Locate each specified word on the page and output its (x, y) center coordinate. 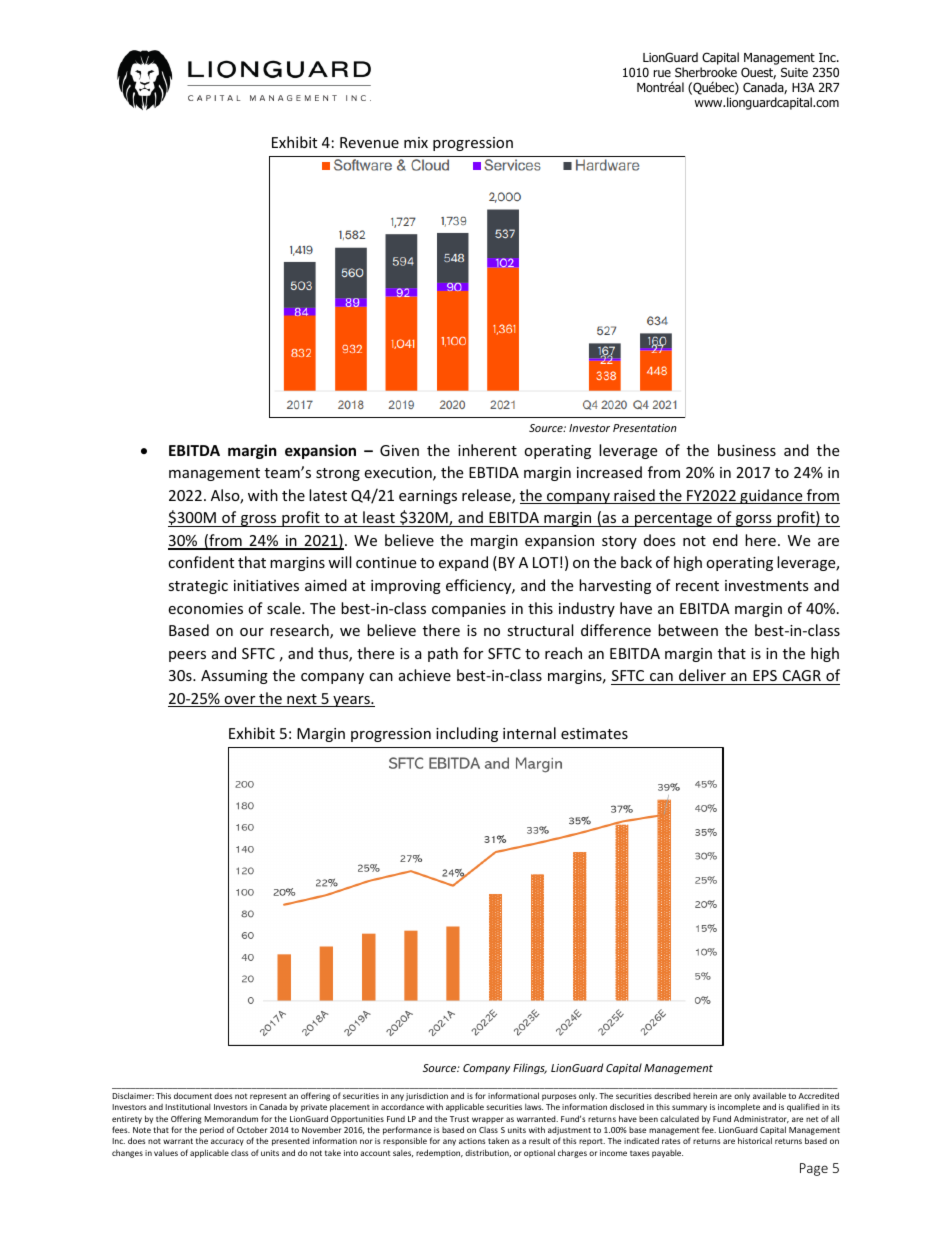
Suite (794, 72)
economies (205, 608)
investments (767, 585)
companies (469, 610)
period (212, 1131)
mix (416, 142)
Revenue (369, 142)
